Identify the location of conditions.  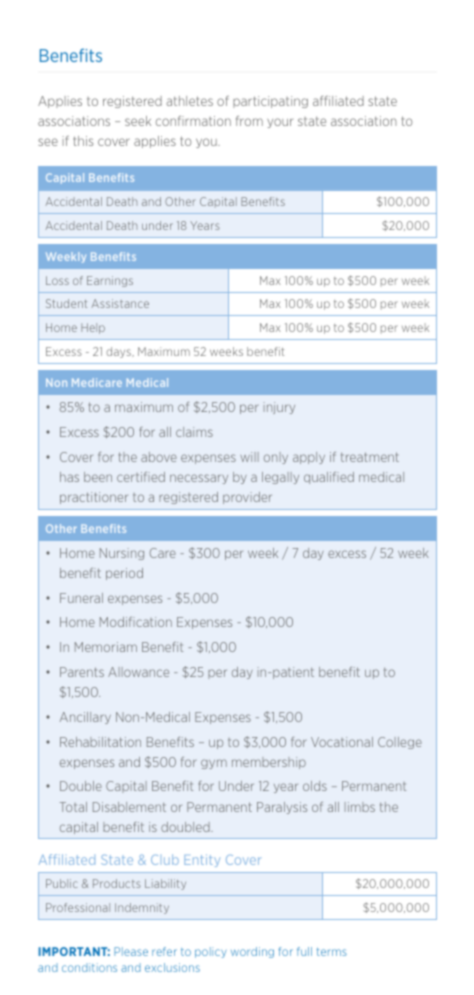
(89, 967).
